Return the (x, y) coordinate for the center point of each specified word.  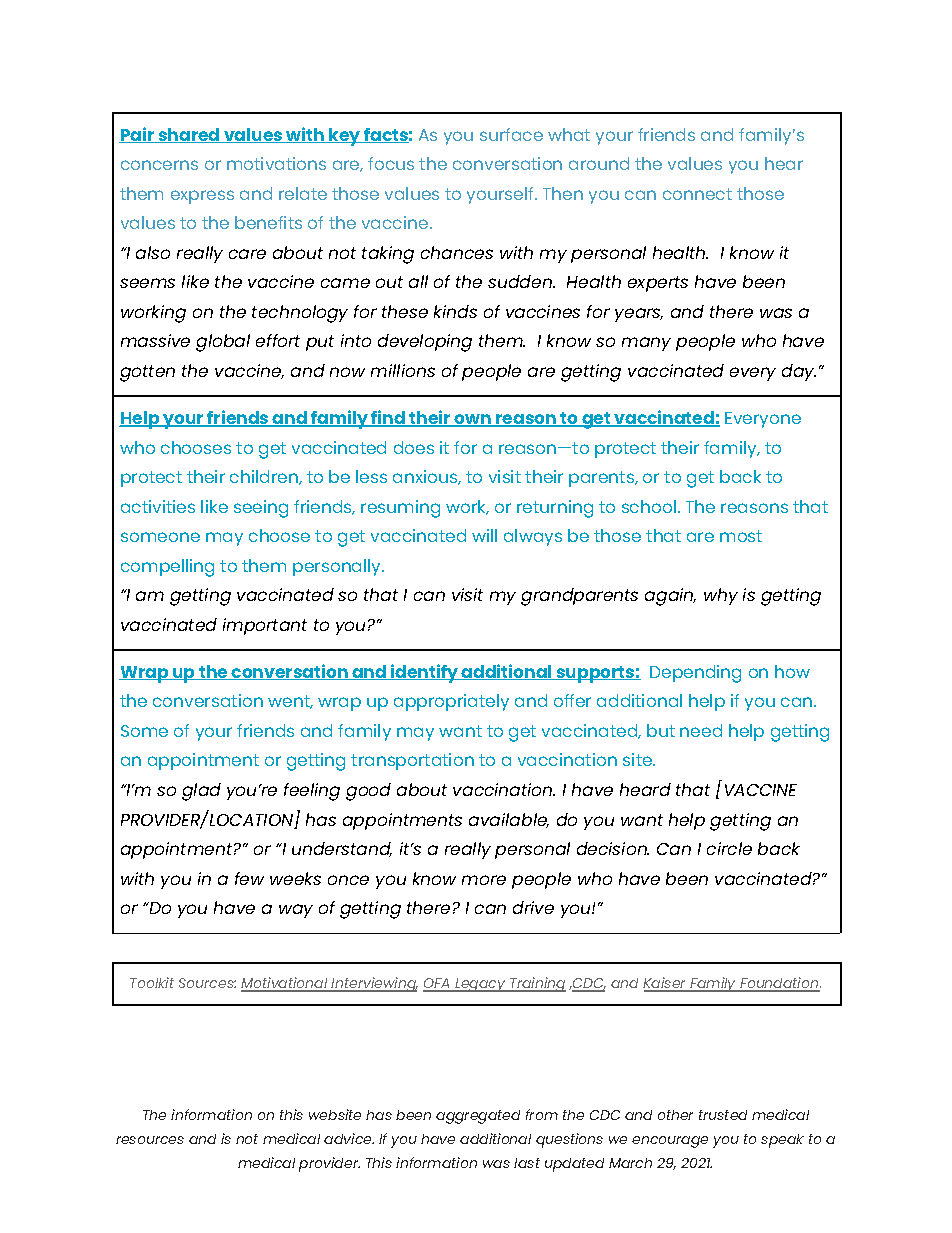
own (473, 420)
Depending (695, 674)
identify (425, 673)
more (484, 880)
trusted (723, 1115)
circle (729, 848)
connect (697, 194)
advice (349, 1138)
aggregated (478, 1117)
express (202, 197)
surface (511, 134)
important (265, 626)
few (249, 878)
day (799, 372)
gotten (147, 373)
